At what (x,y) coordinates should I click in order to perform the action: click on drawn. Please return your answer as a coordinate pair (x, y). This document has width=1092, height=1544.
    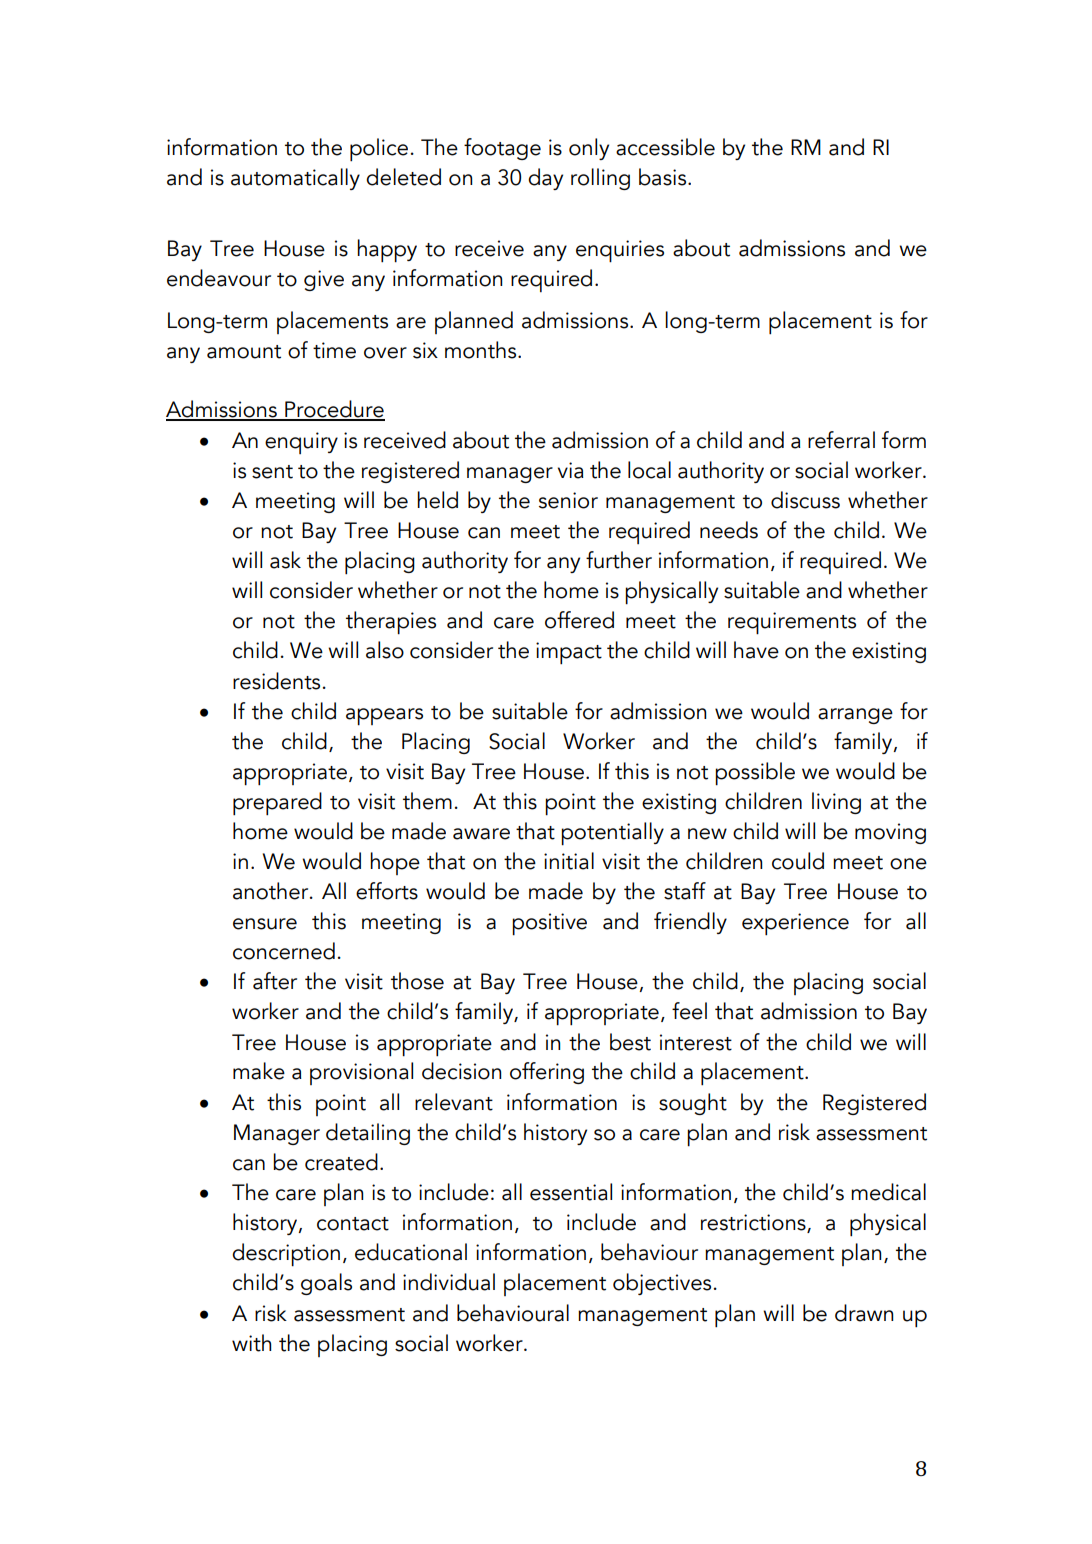
    Looking at the image, I should click on (864, 1313).
